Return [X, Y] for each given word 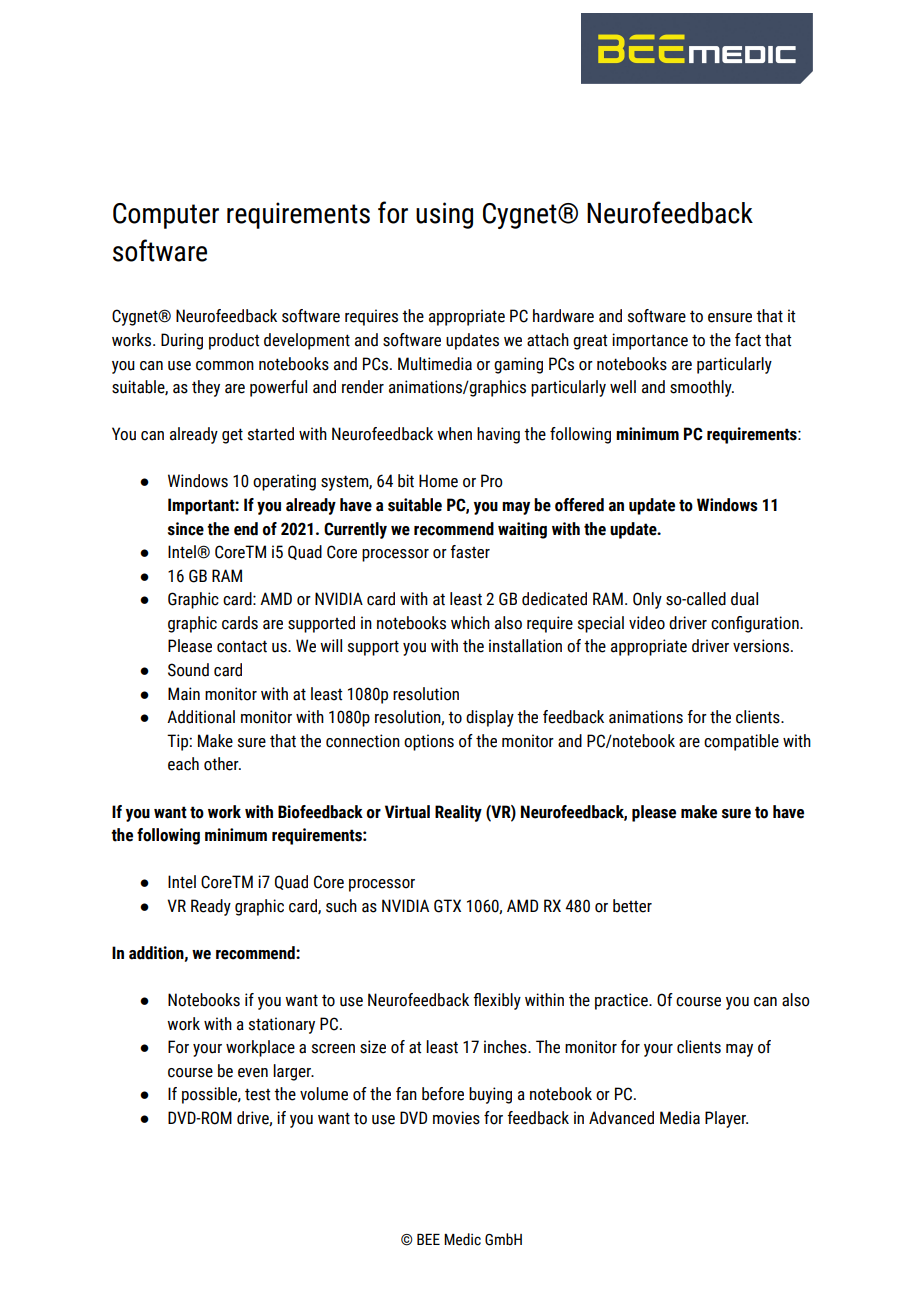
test [257, 1094]
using [444, 215]
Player [726, 1119]
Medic [462, 1239]
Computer [166, 216]
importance [650, 341]
